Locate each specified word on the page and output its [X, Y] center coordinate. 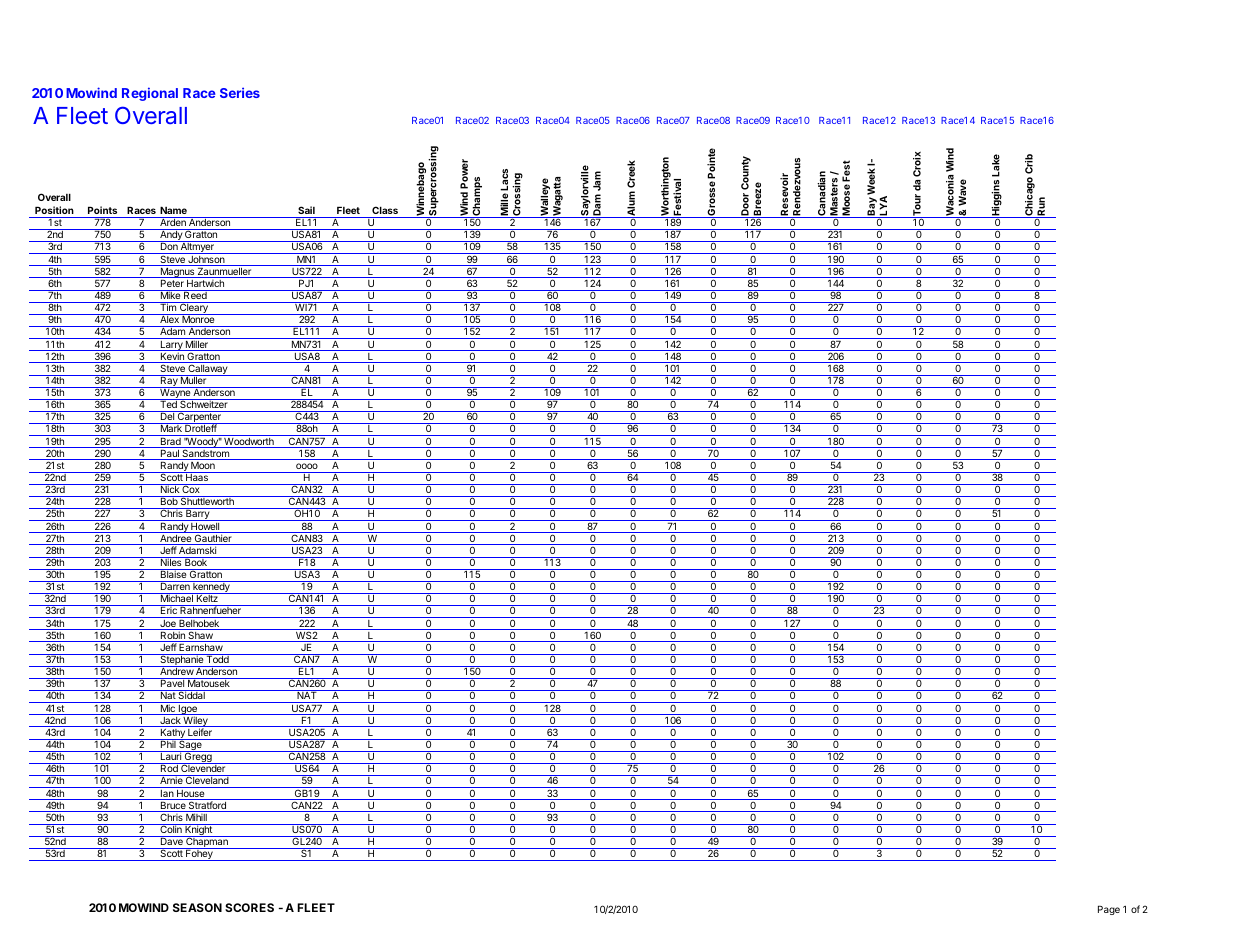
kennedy [211, 587]
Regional [150, 94]
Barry [198, 514]
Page [1109, 910]
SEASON [197, 907]
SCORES [249, 907]
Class [385, 210]
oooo [307, 466]
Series [240, 92]
